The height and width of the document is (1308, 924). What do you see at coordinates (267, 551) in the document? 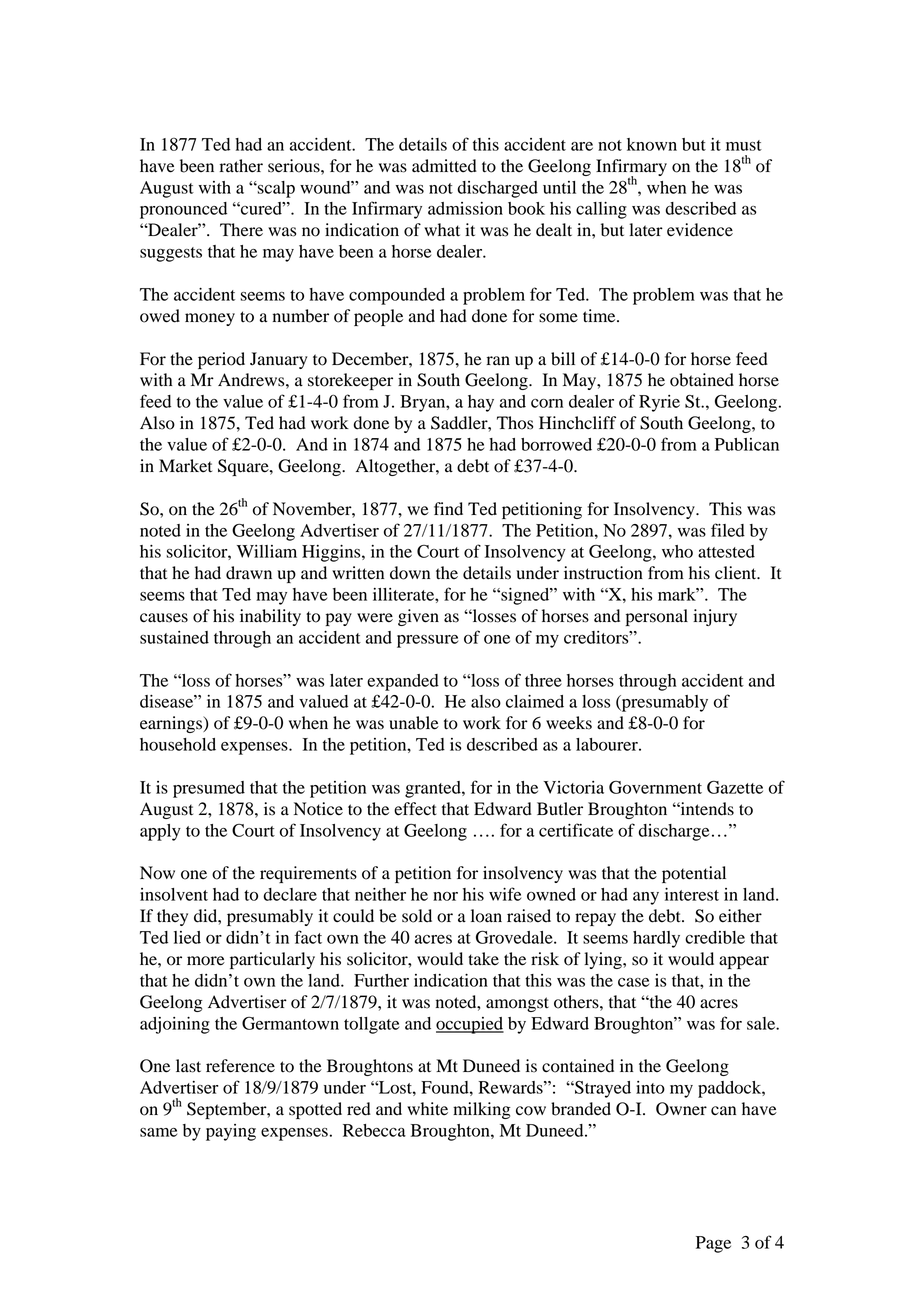
I see `William` at bounding box center [267, 551].
